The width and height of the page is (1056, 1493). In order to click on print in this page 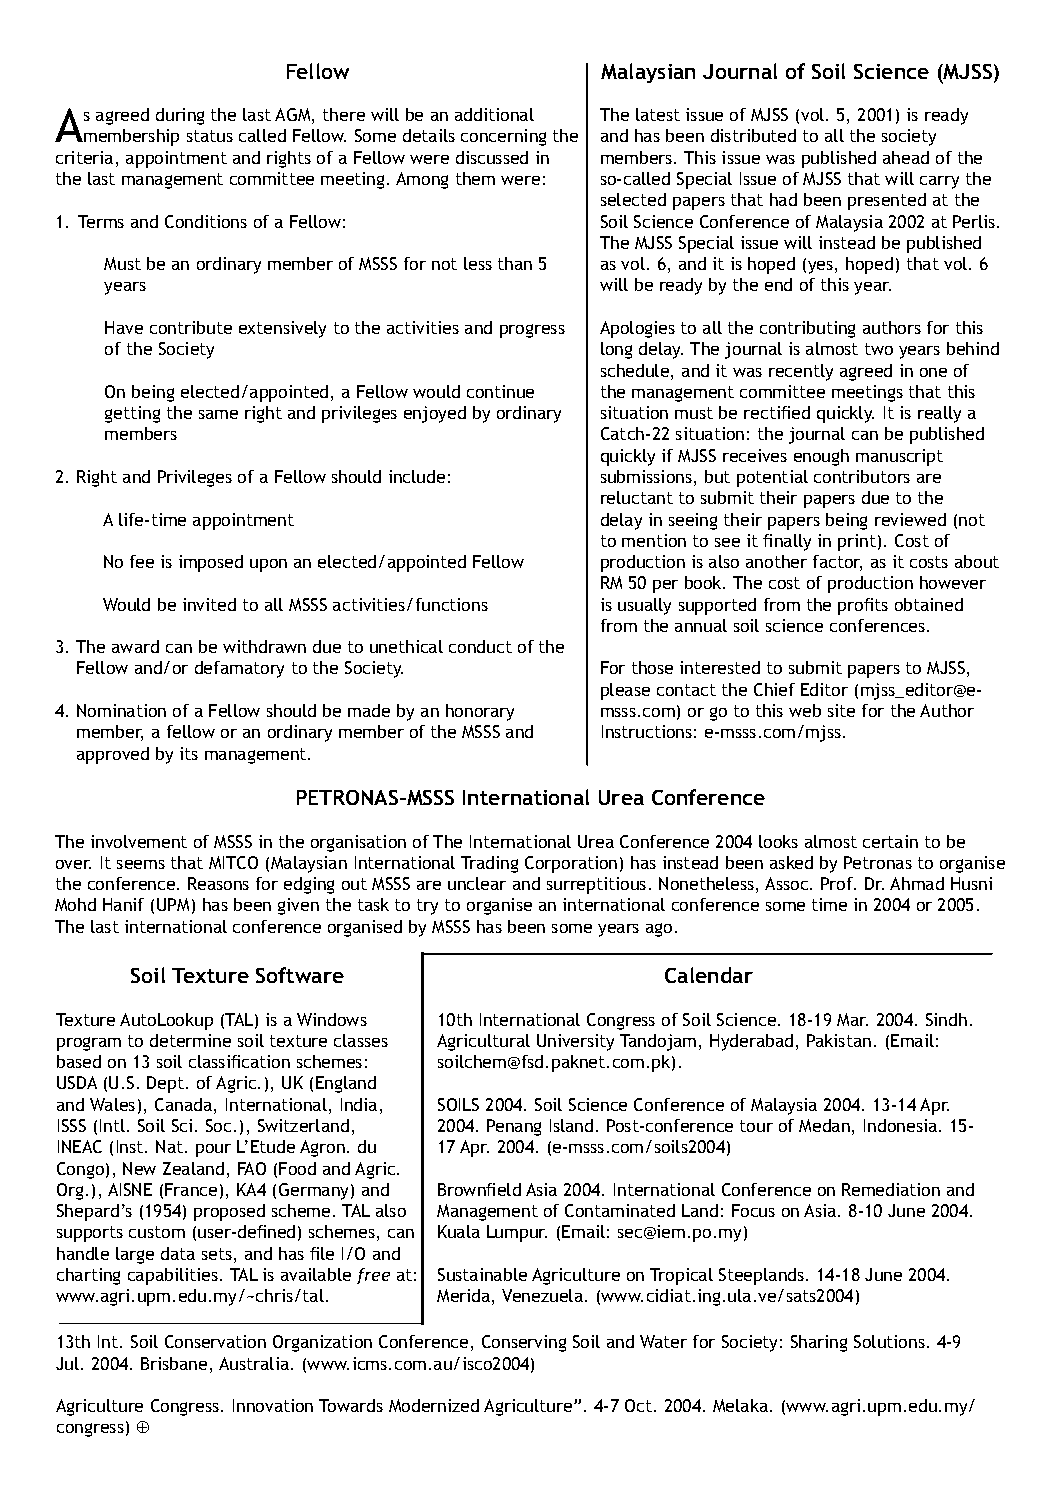, I will do `click(857, 542)`.
